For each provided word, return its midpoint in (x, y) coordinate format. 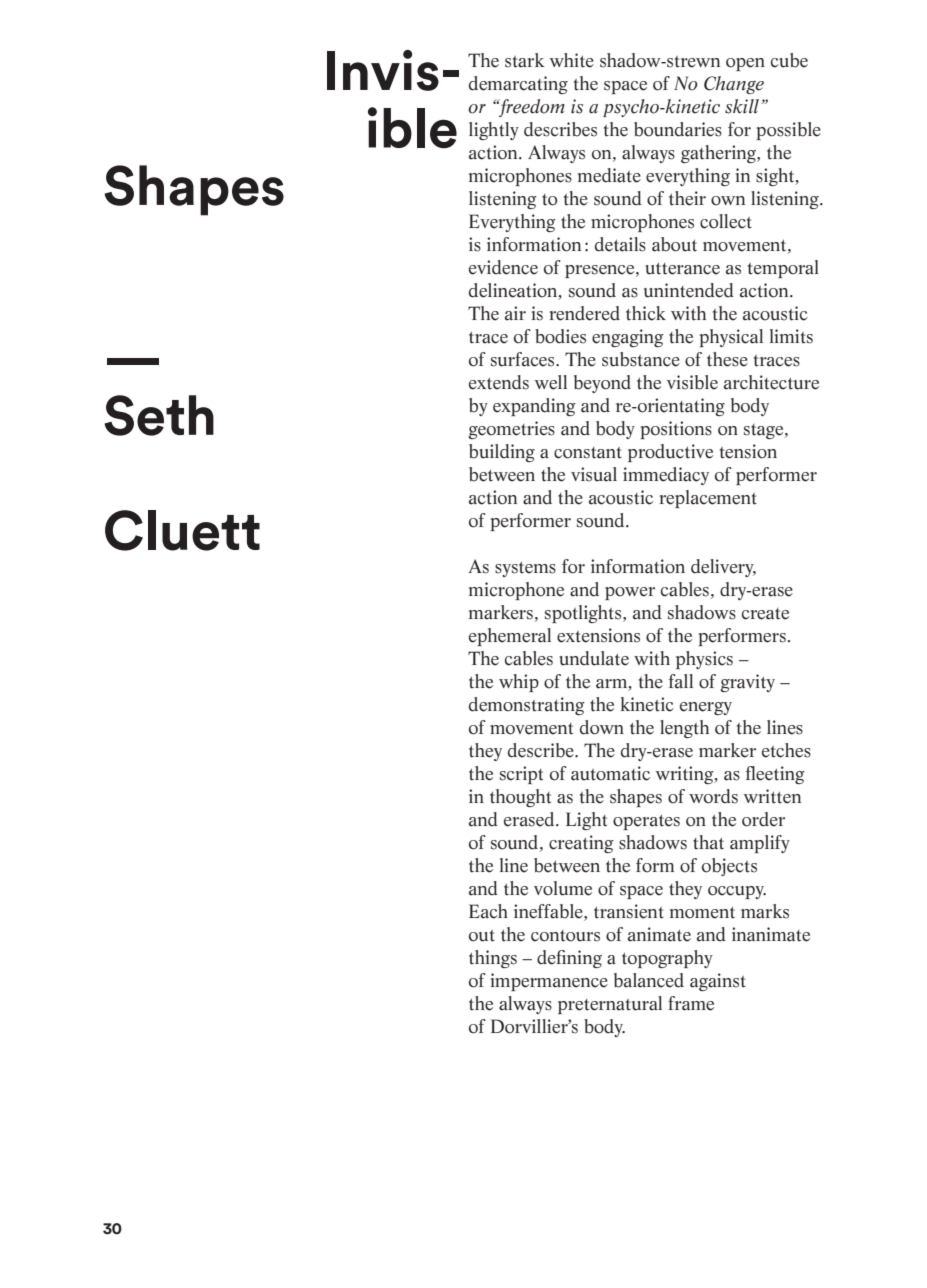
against (718, 982)
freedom (531, 108)
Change (734, 85)
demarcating (518, 85)
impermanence (549, 982)
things (493, 959)
